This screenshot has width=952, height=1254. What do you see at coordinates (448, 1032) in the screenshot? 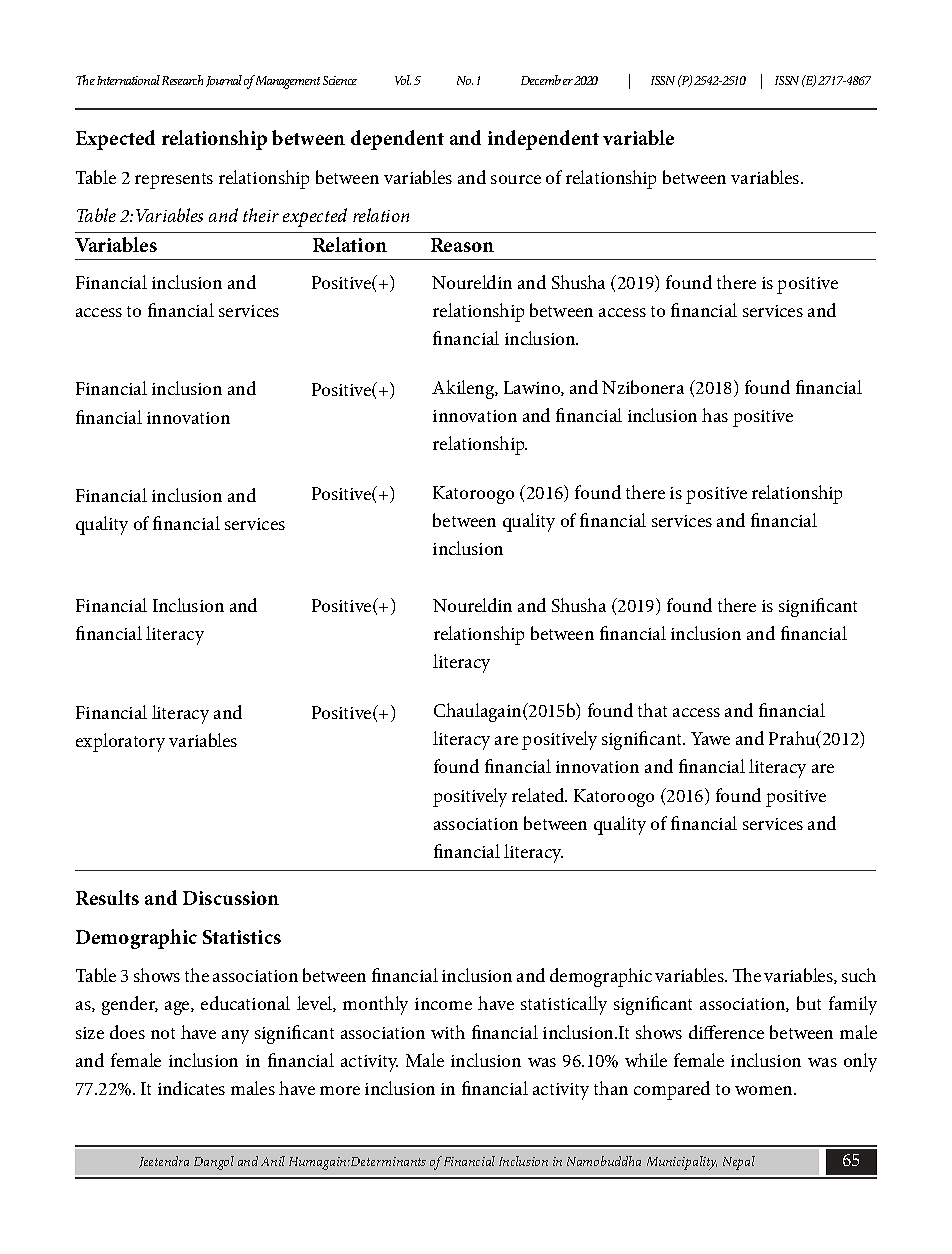
I see `with` at bounding box center [448, 1032].
